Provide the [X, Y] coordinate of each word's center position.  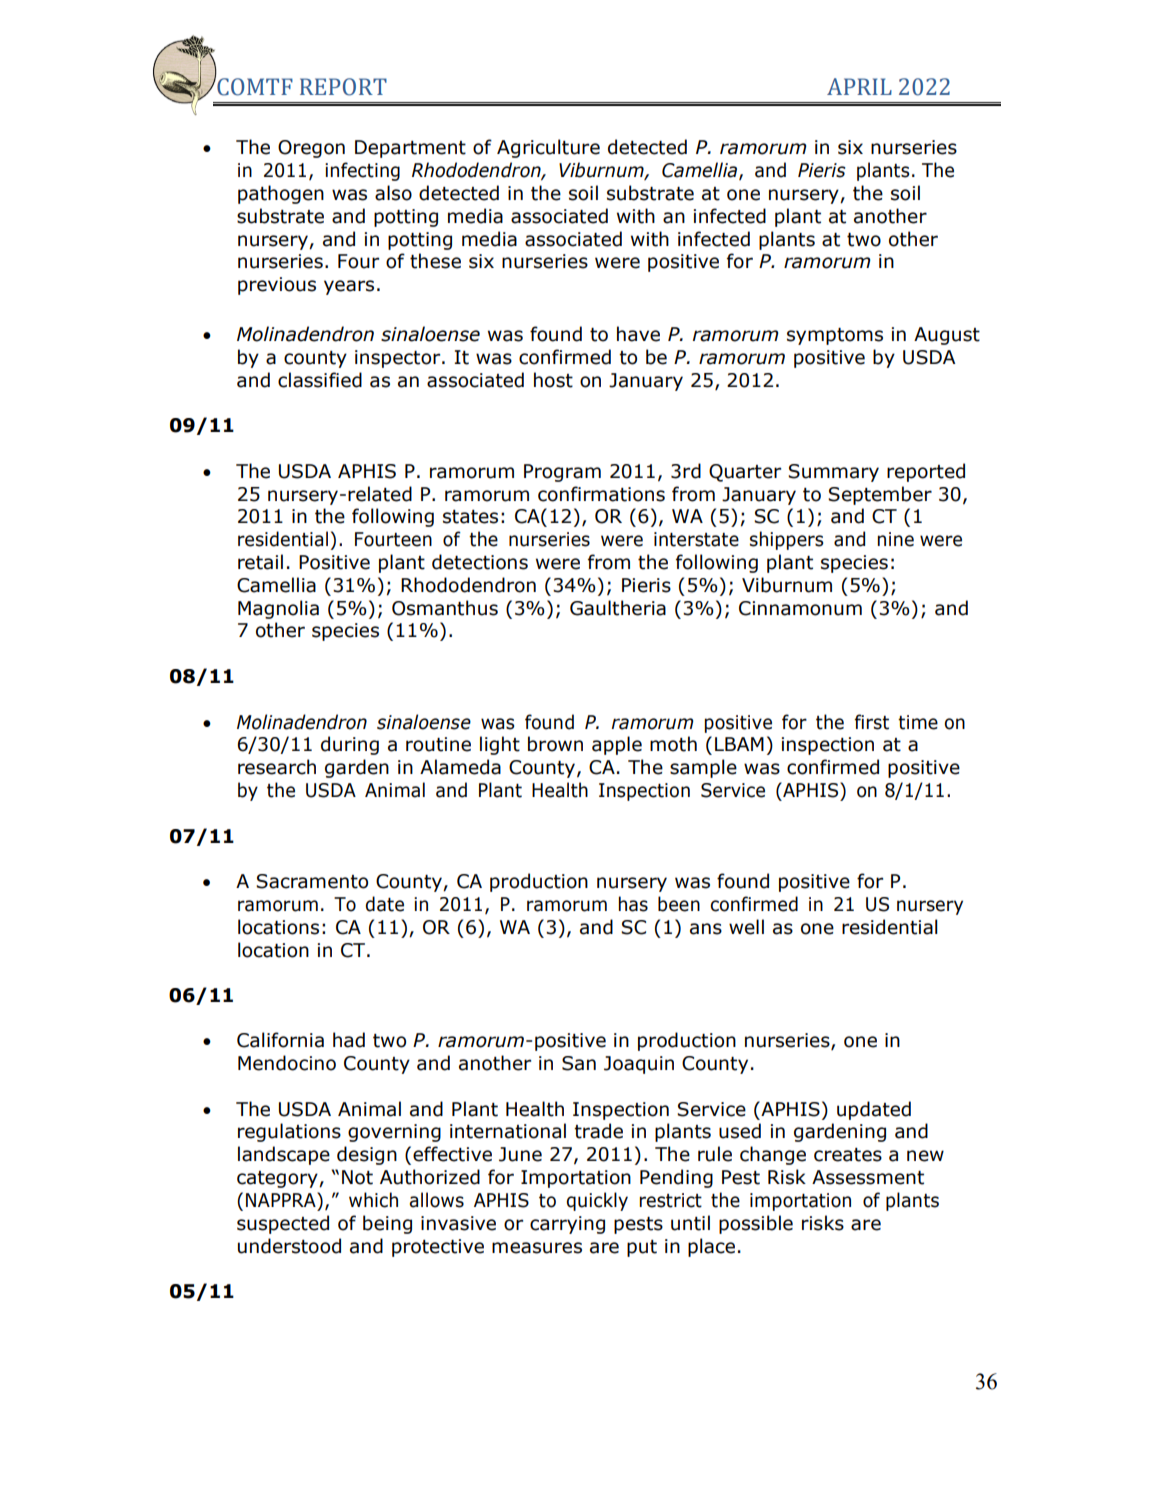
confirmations [601, 494]
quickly [597, 1201]
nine [896, 539]
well [746, 927]
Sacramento [312, 881]
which [373, 1200]
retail [260, 562]
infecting [362, 171]
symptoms [835, 336]
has [633, 904]
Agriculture [548, 148]
